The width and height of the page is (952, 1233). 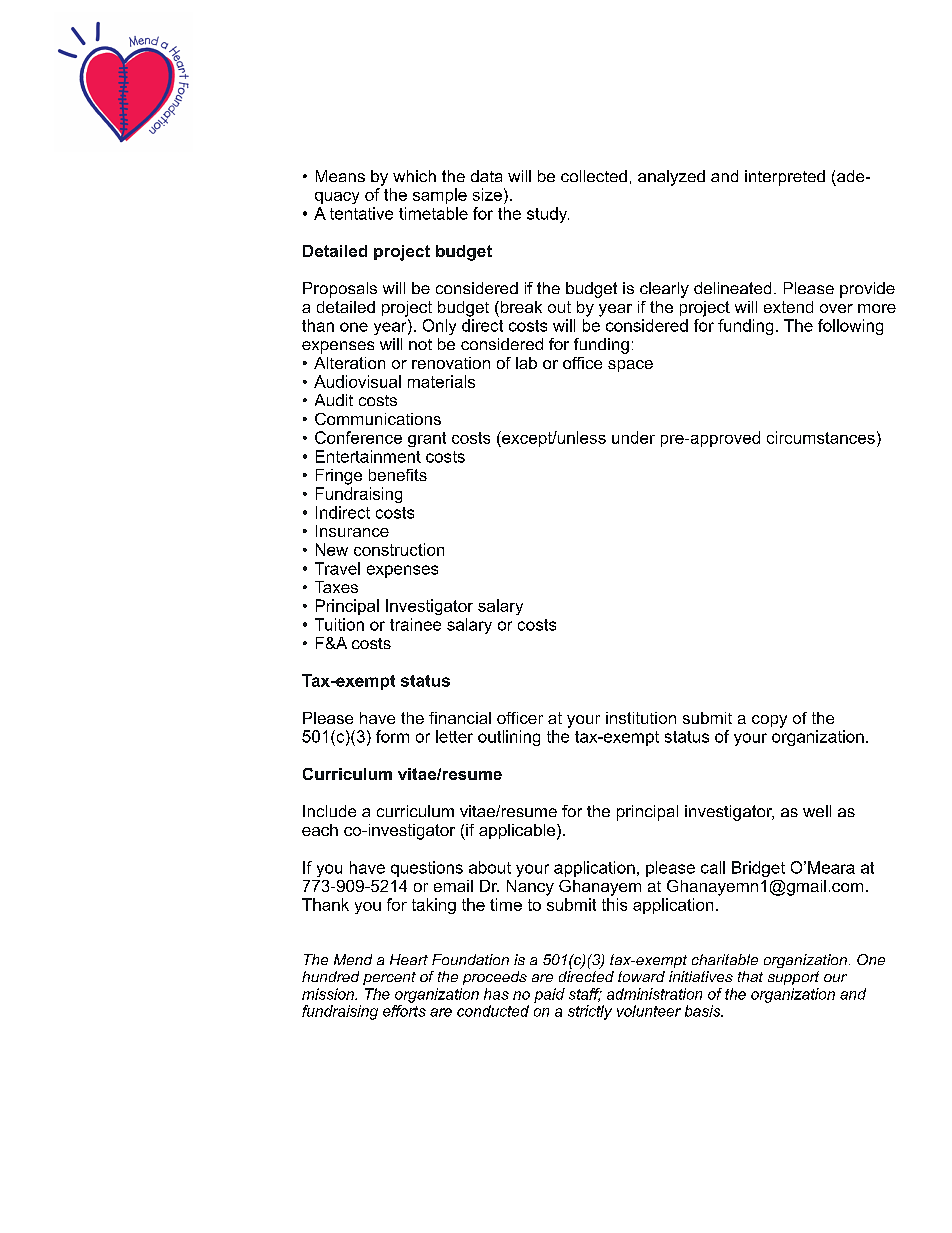 What do you see at coordinates (361, 213) in the page?
I see `tentative` at bounding box center [361, 213].
